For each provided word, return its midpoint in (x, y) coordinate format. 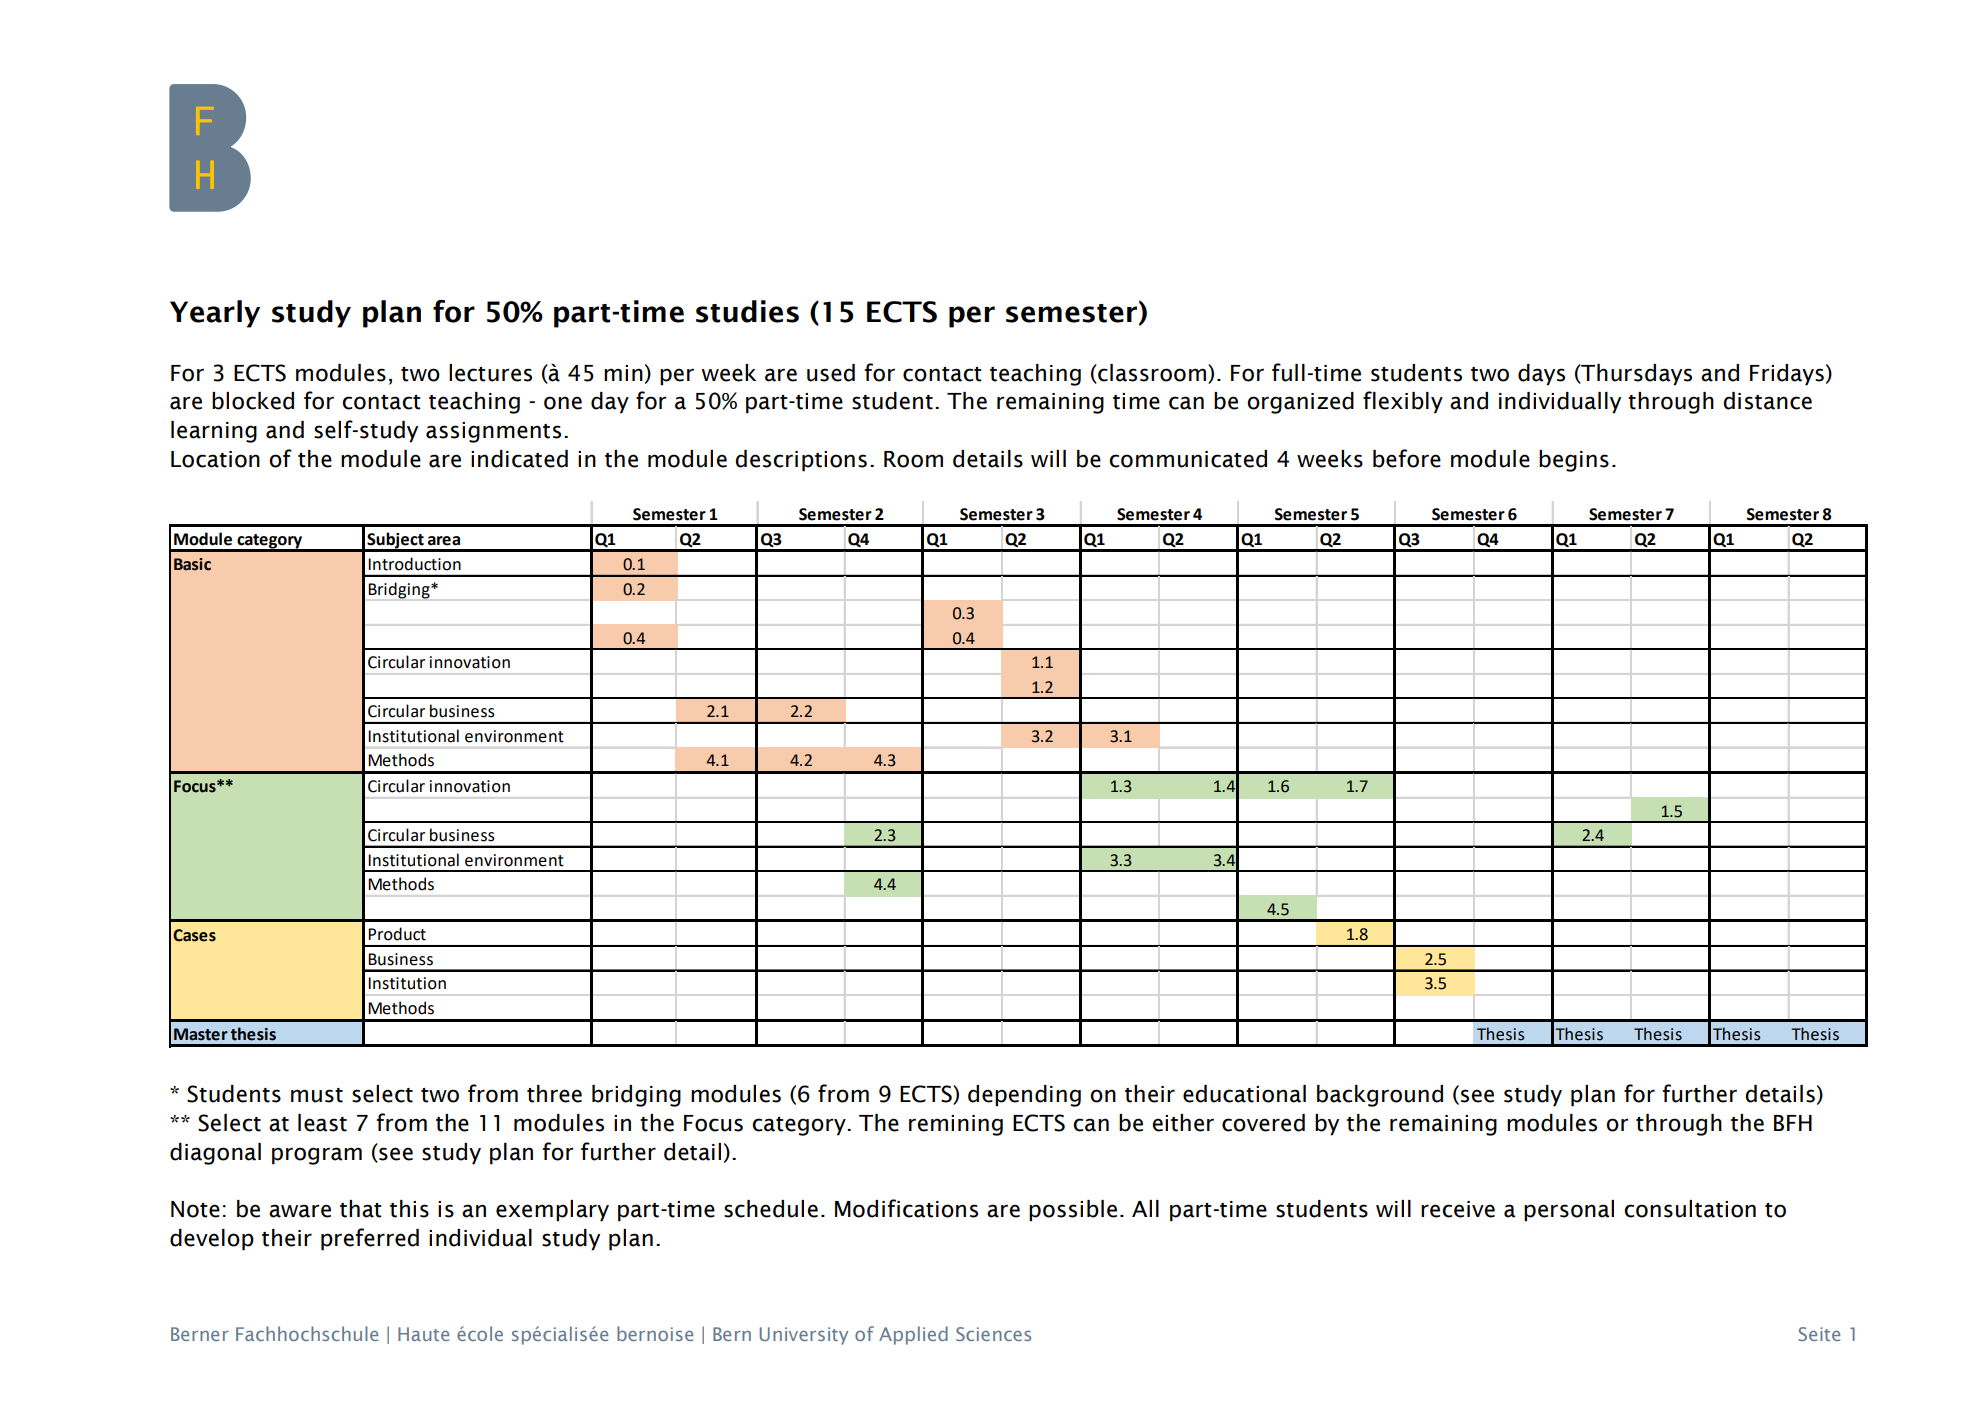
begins (1574, 461)
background (1380, 1096)
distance (1767, 401)
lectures (490, 373)
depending (1024, 1096)
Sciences (993, 1334)
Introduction (414, 564)
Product (397, 934)
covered (1263, 1123)
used (831, 373)
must (317, 1095)
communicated (1188, 459)
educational (1244, 1094)
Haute (423, 1334)
